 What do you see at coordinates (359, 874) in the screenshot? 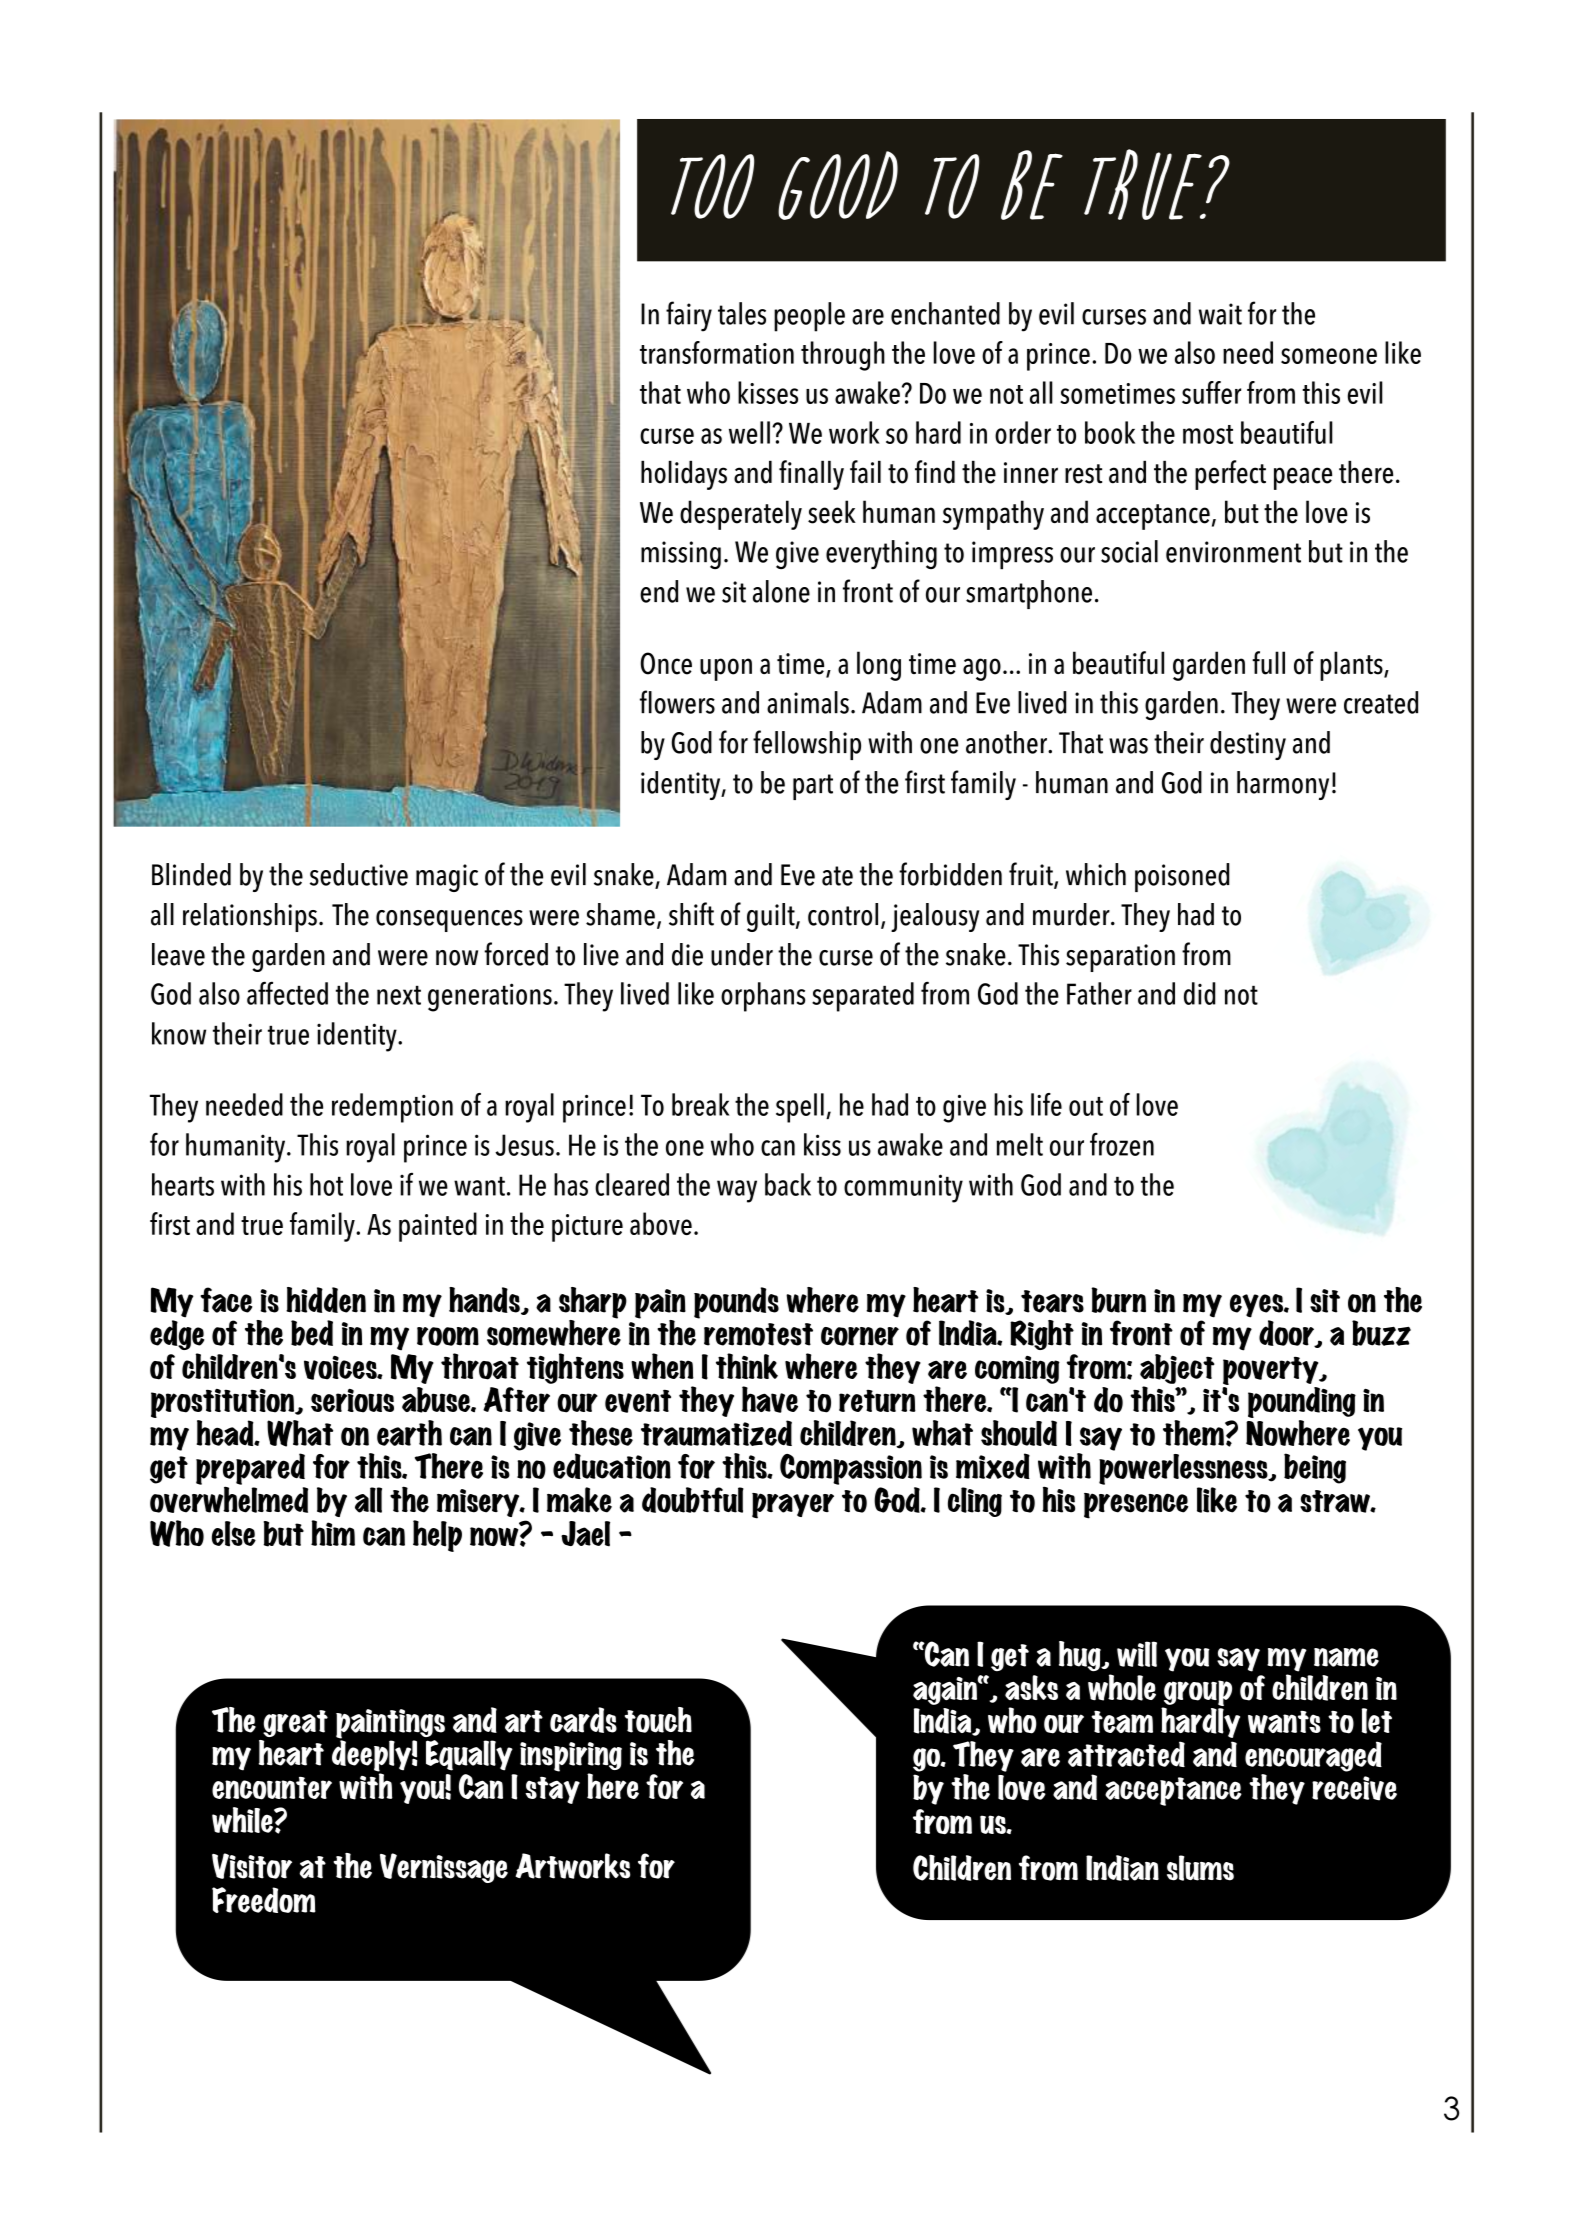
I see `seductive` at bounding box center [359, 874].
